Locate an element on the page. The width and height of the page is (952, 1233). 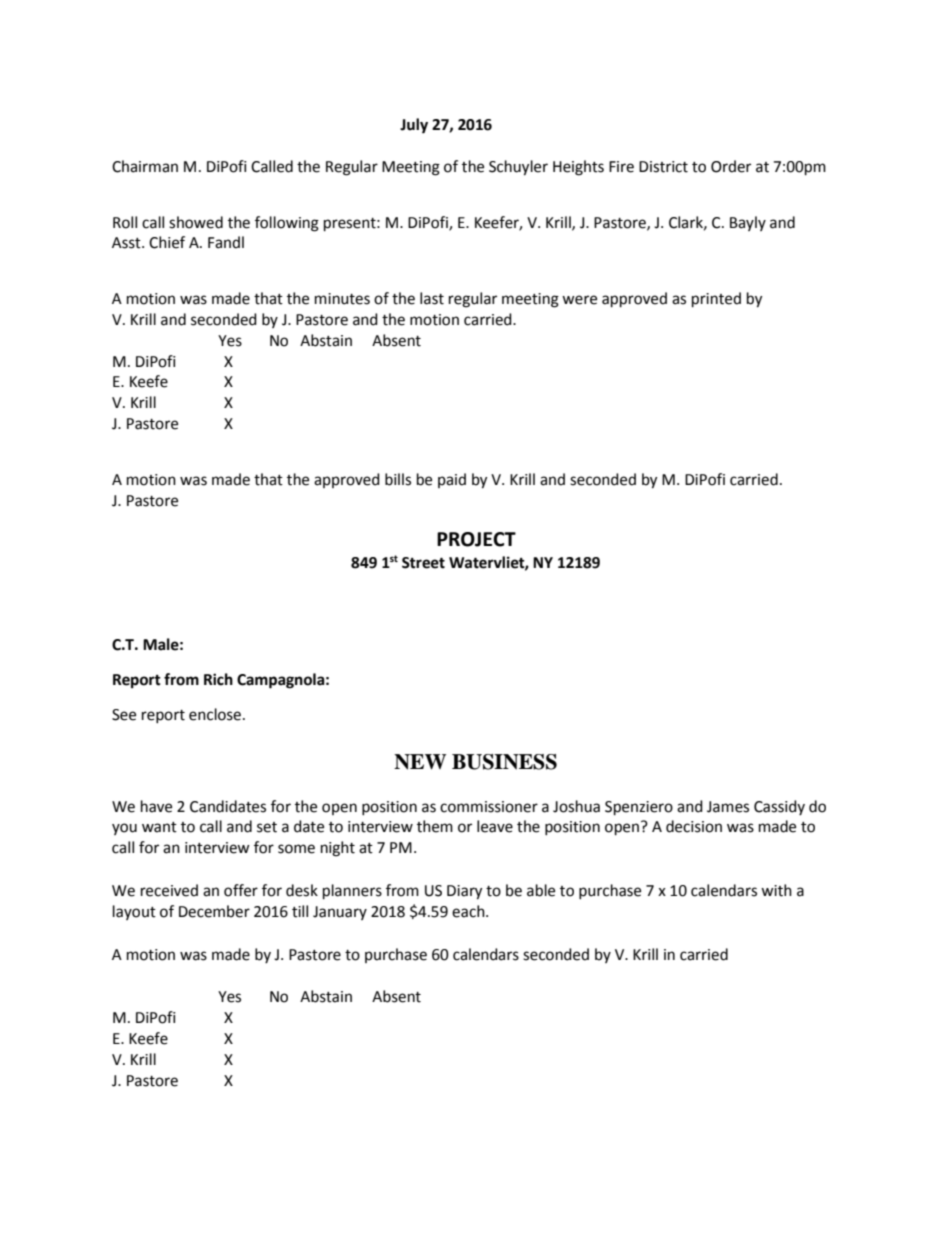
paid is located at coordinates (452, 480).
